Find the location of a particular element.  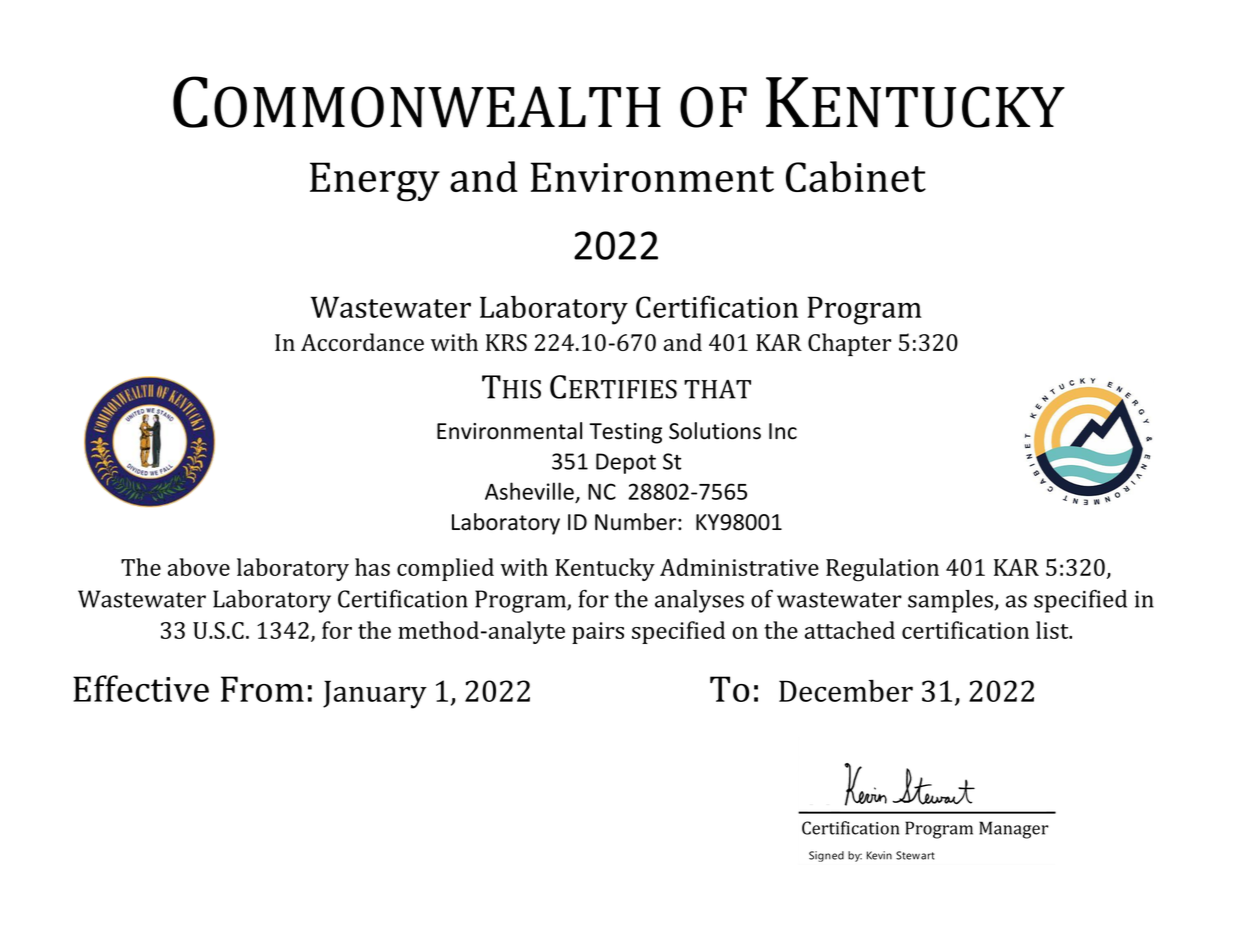

Accordance is located at coordinates (362, 342).
